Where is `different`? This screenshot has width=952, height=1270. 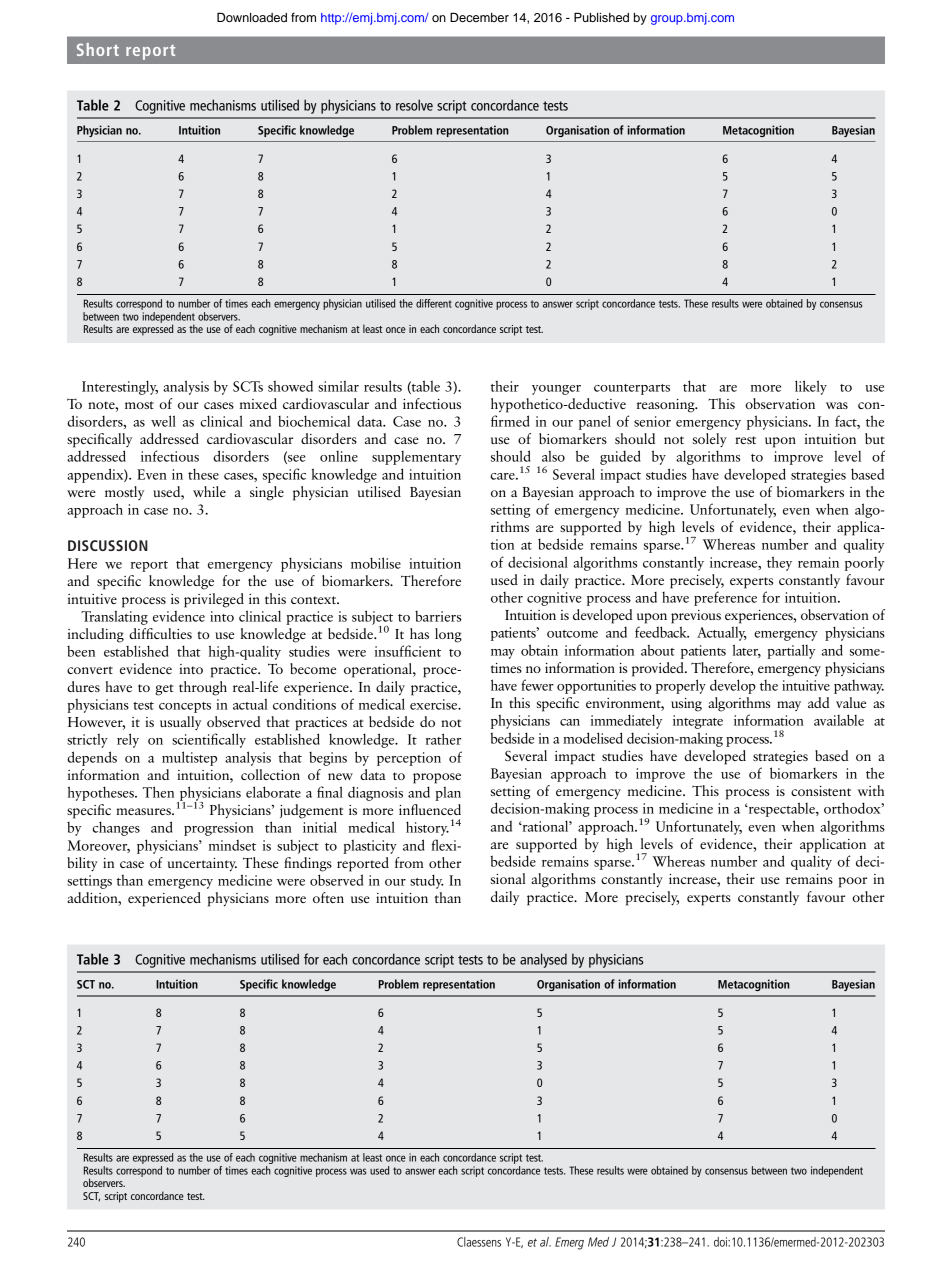 different is located at coordinates (434, 303).
